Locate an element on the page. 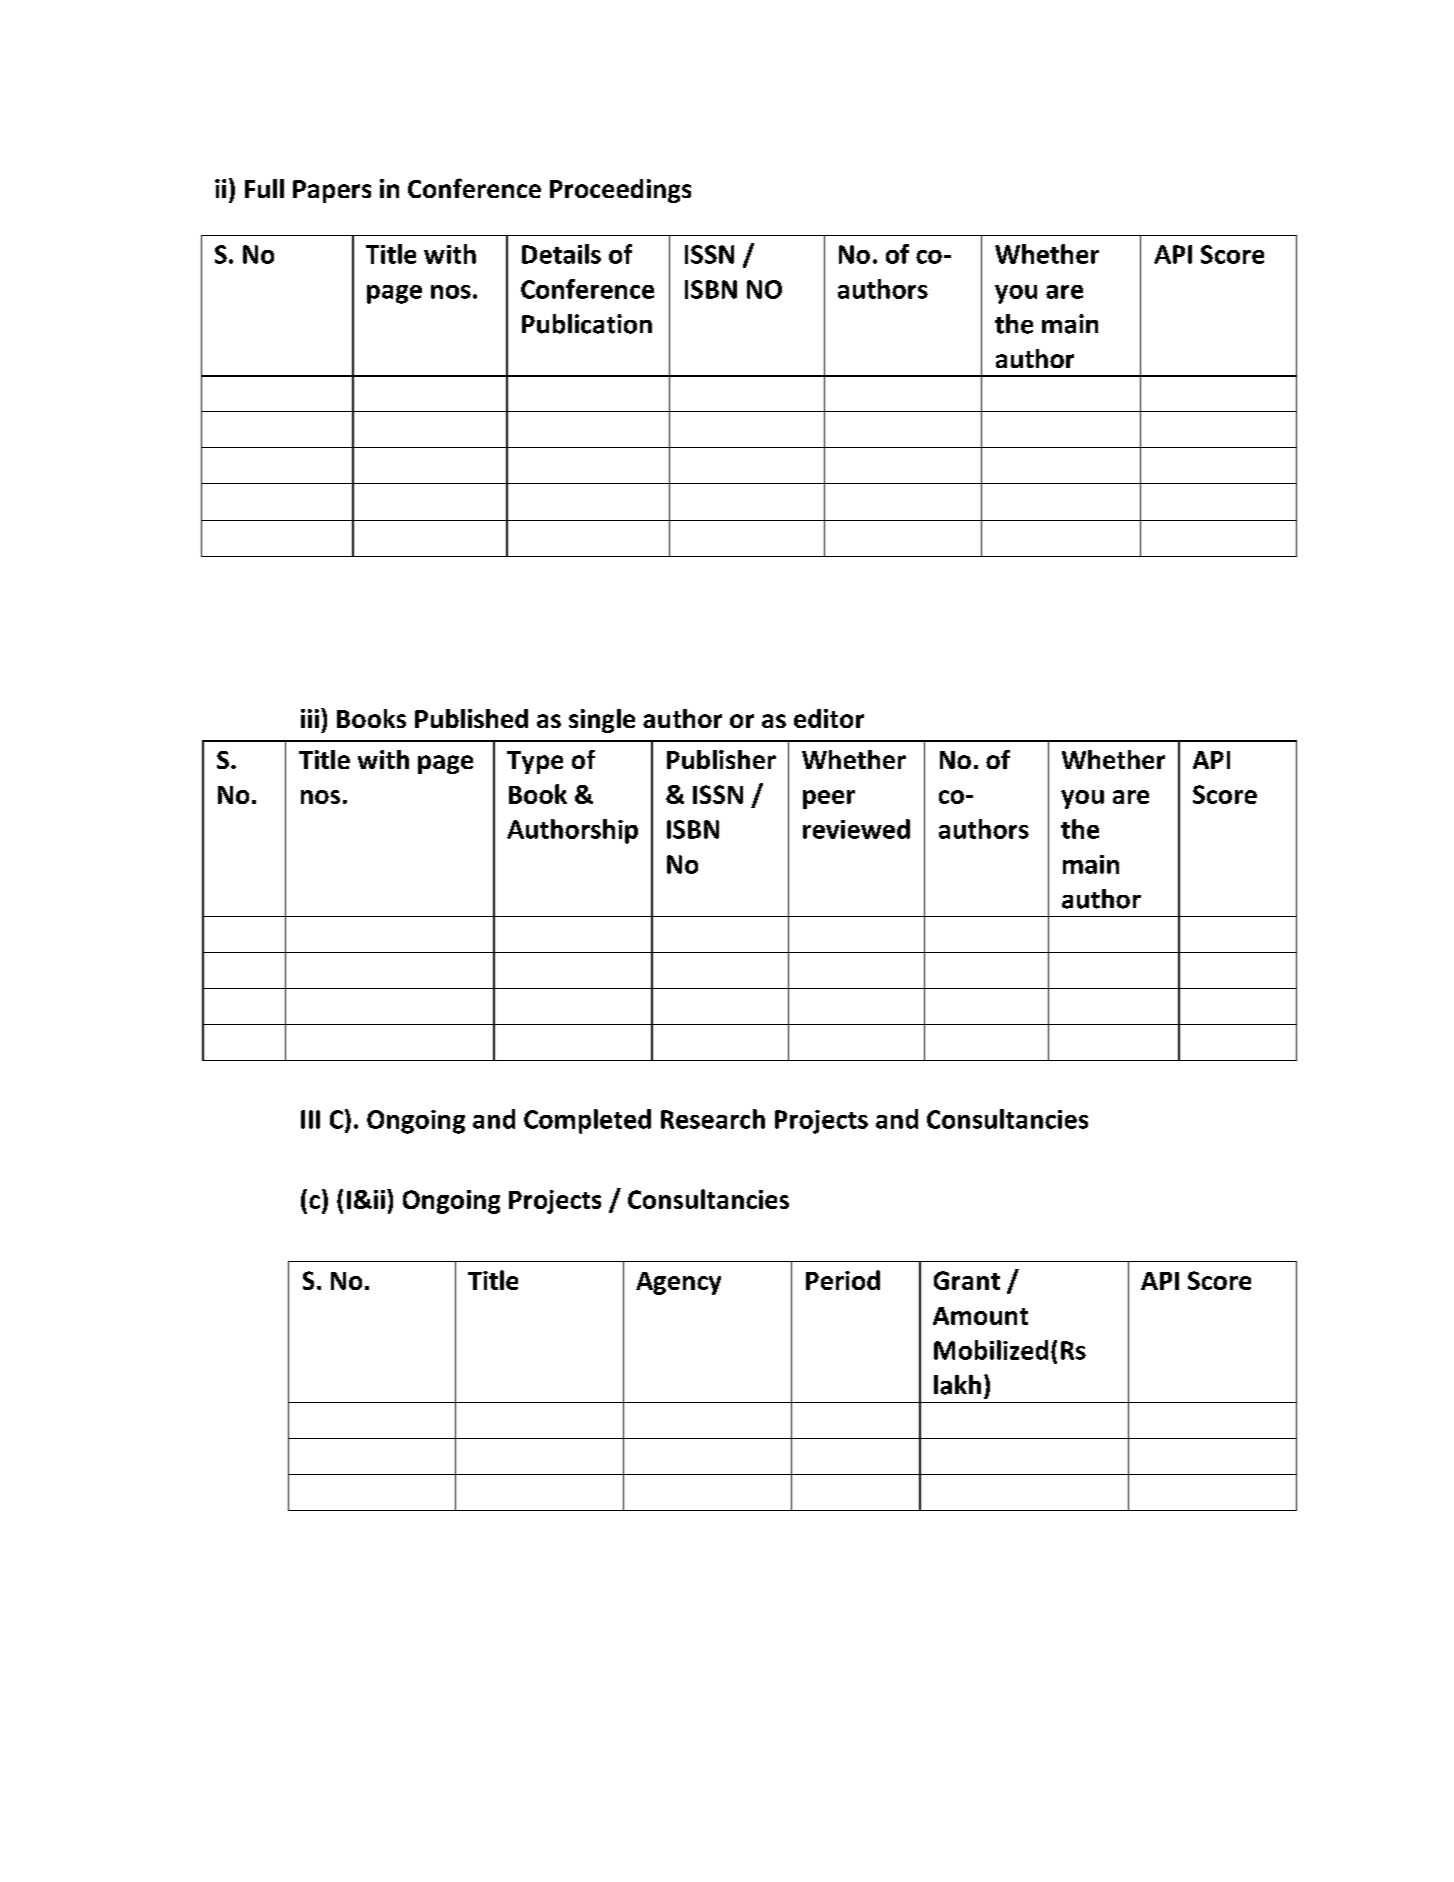  reviewed is located at coordinates (856, 829).
